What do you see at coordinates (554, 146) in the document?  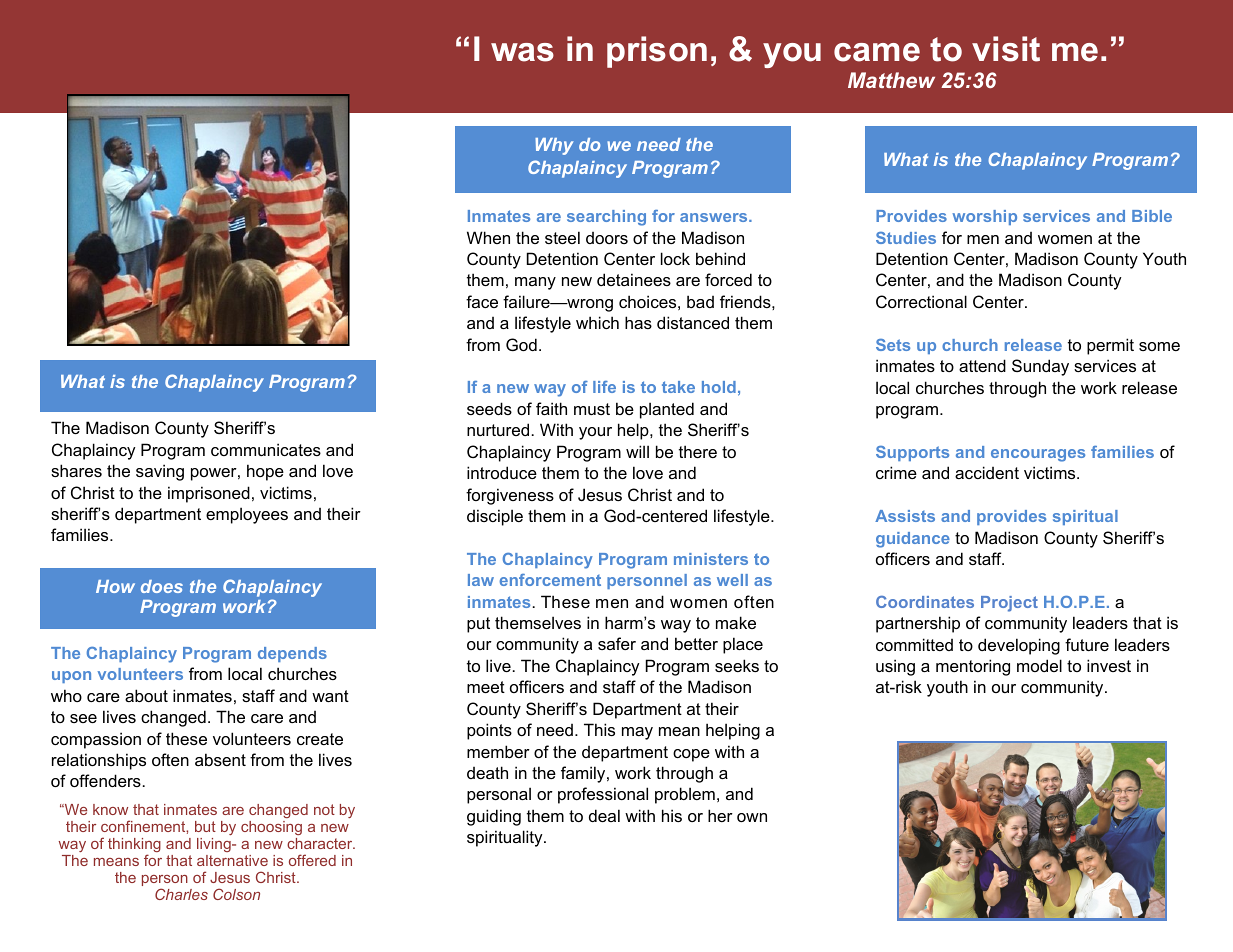 I see `Why` at bounding box center [554, 146].
